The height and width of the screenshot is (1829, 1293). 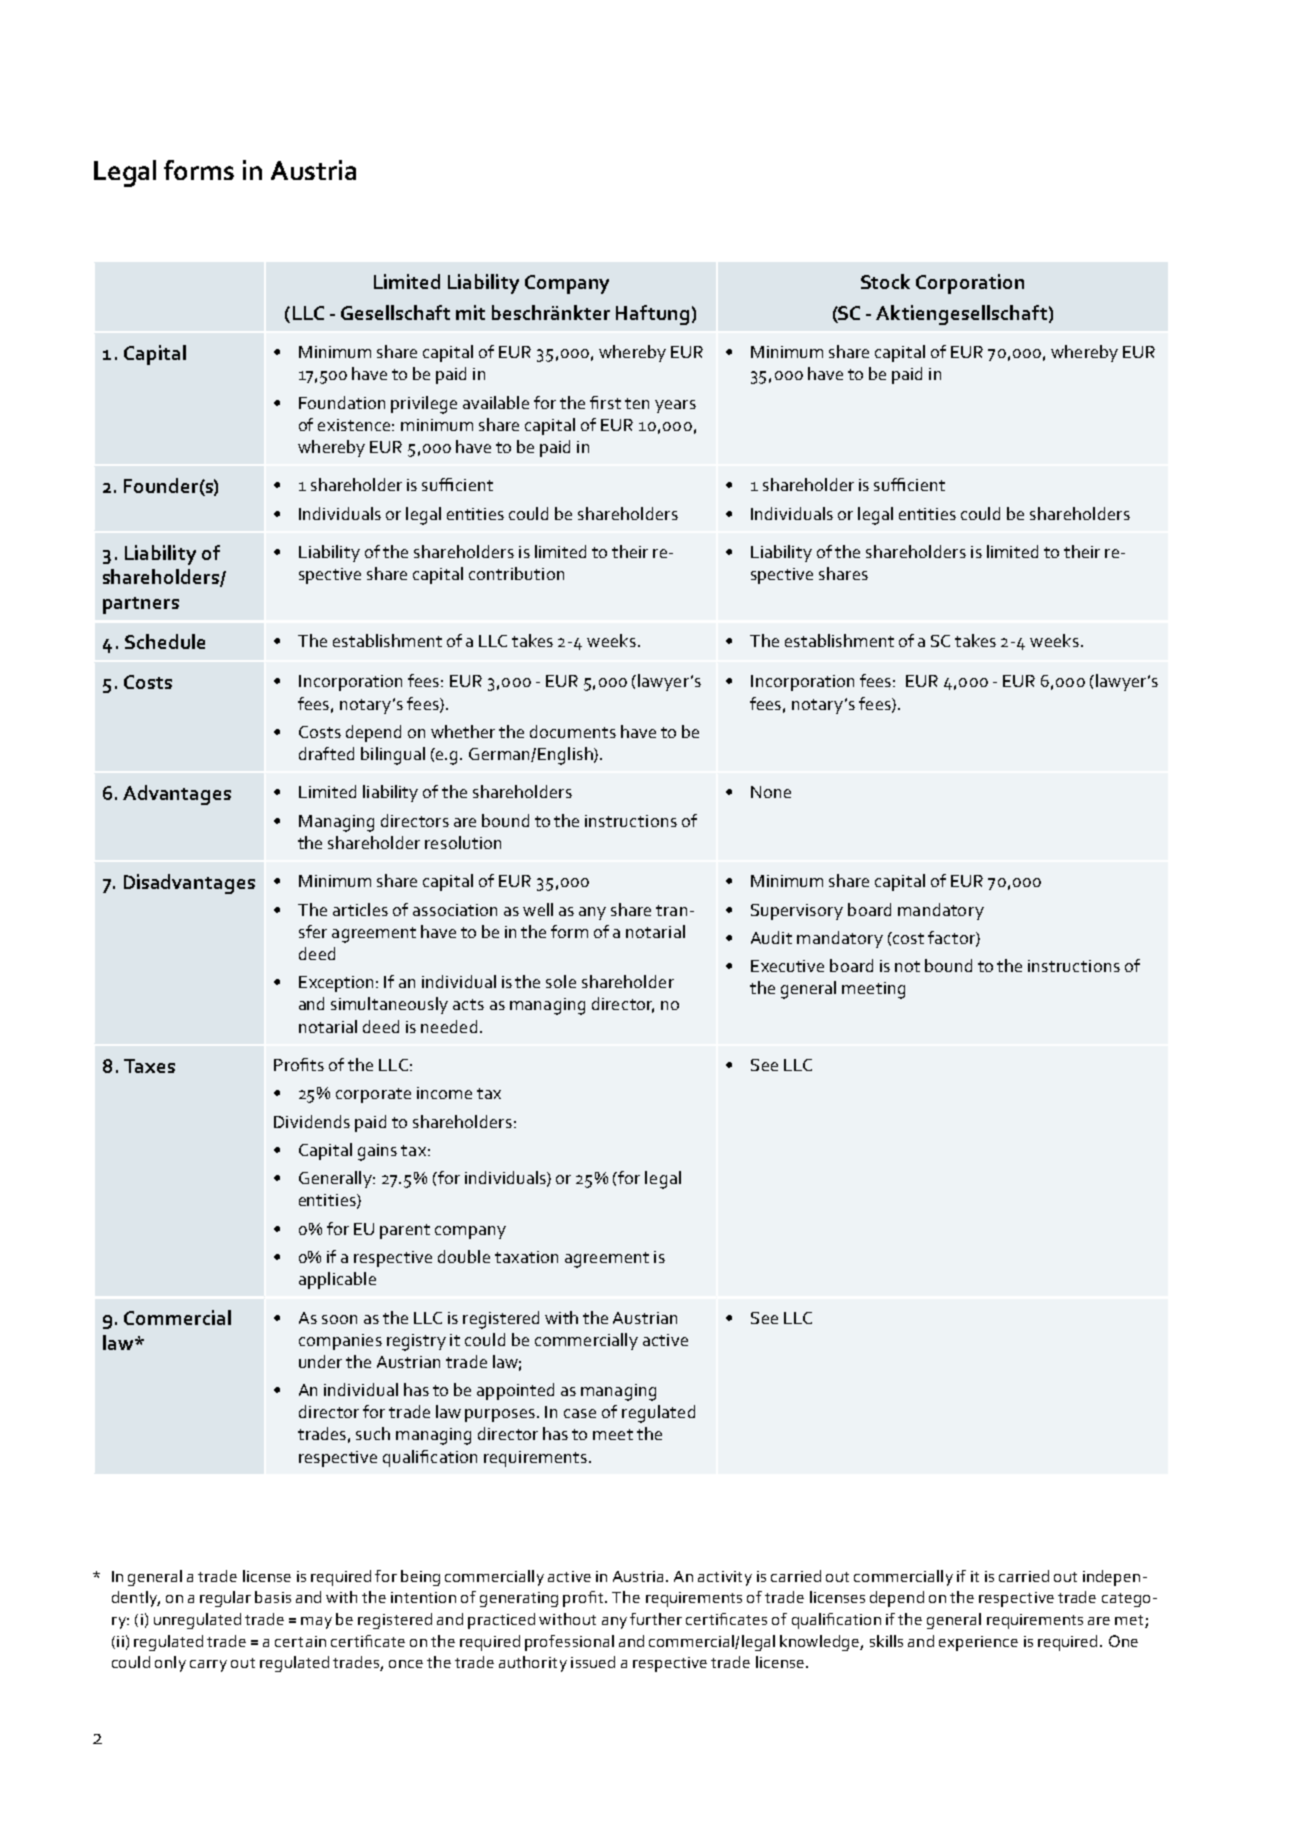 What do you see at coordinates (605, 402) in the screenshot?
I see `first` at bounding box center [605, 402].
